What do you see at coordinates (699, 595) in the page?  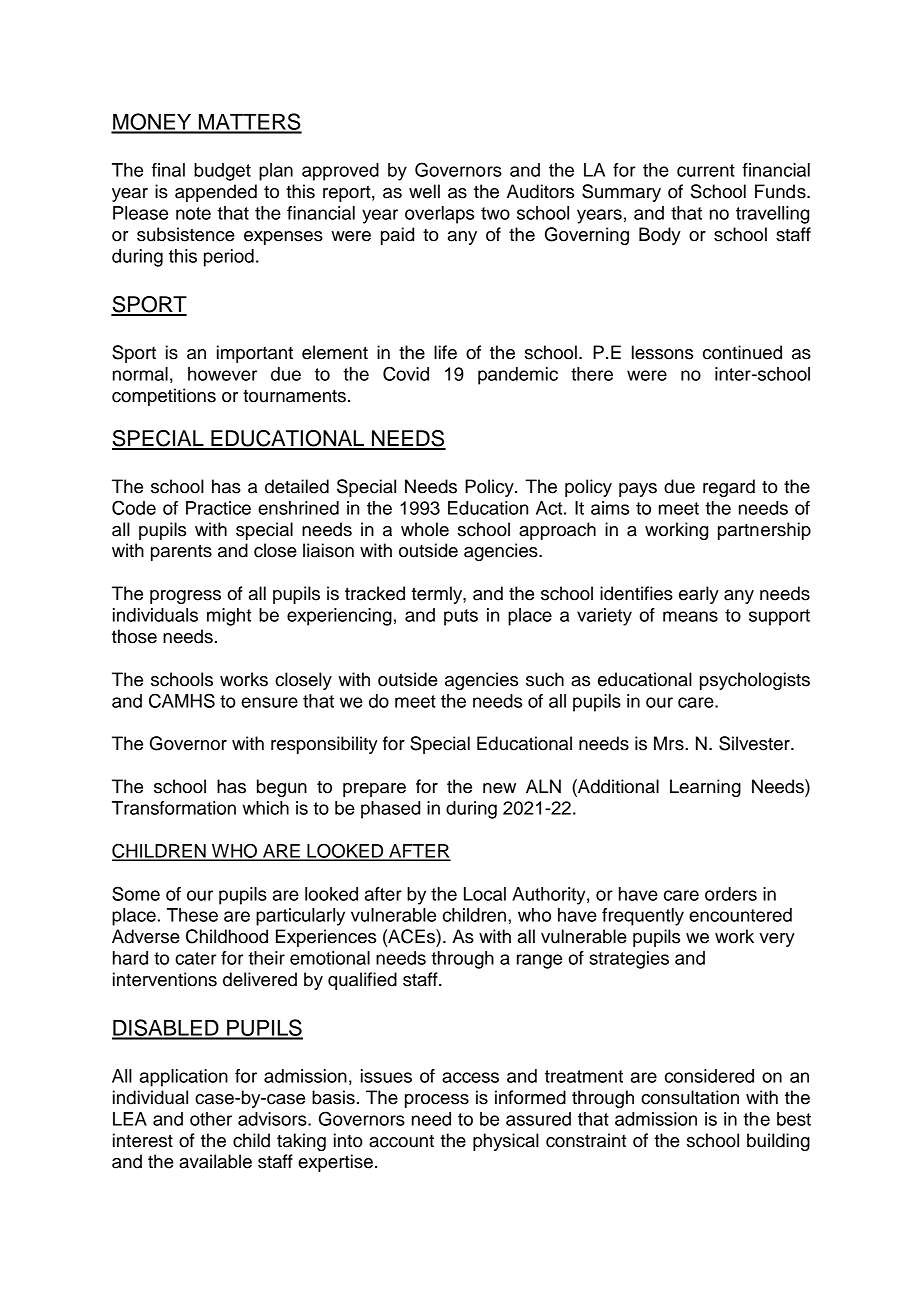 I see `early` at bounding box center [699, 595].
